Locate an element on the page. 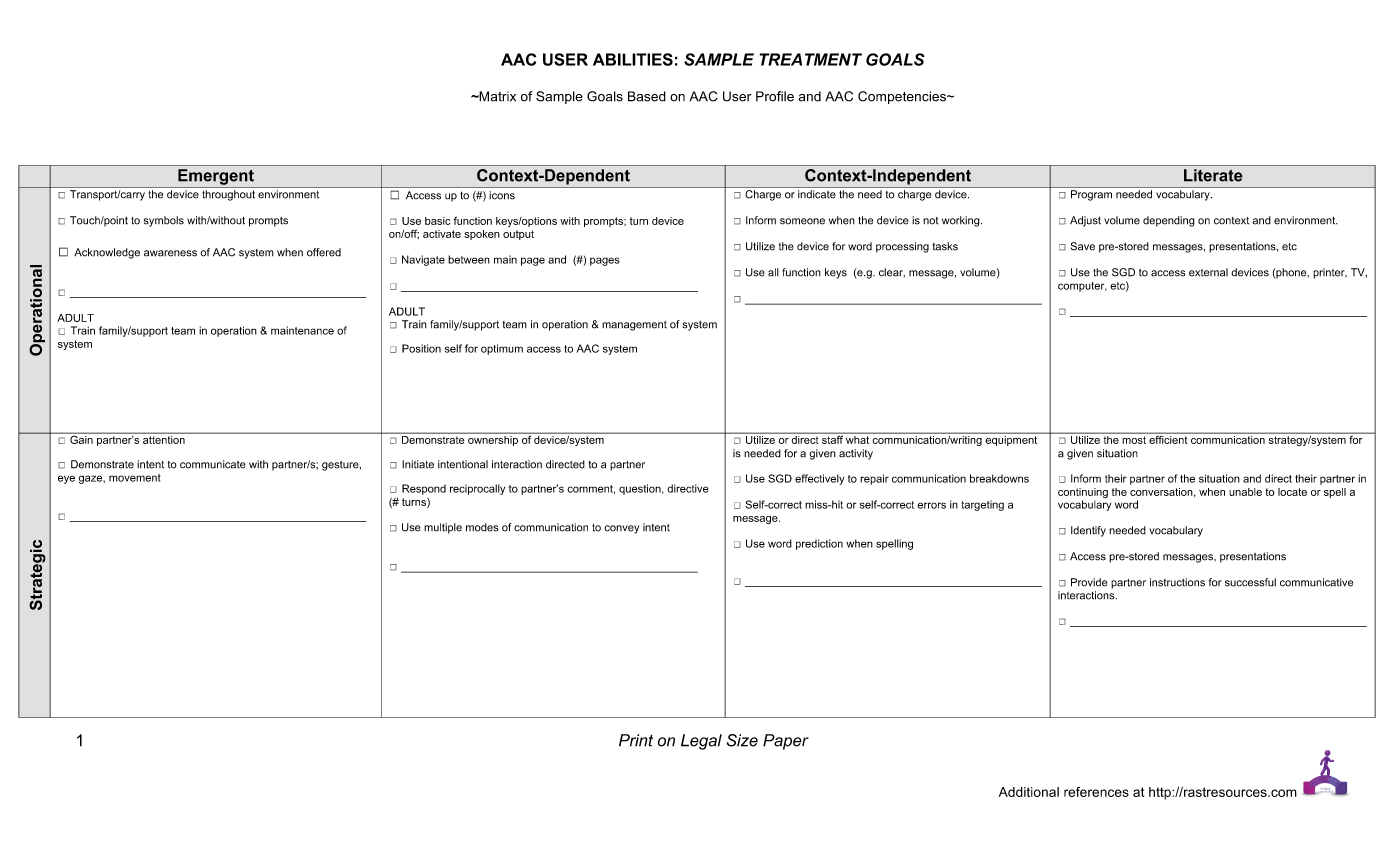 This image has width=1400, height=850. awareness is located at coordinates (170, 253).
